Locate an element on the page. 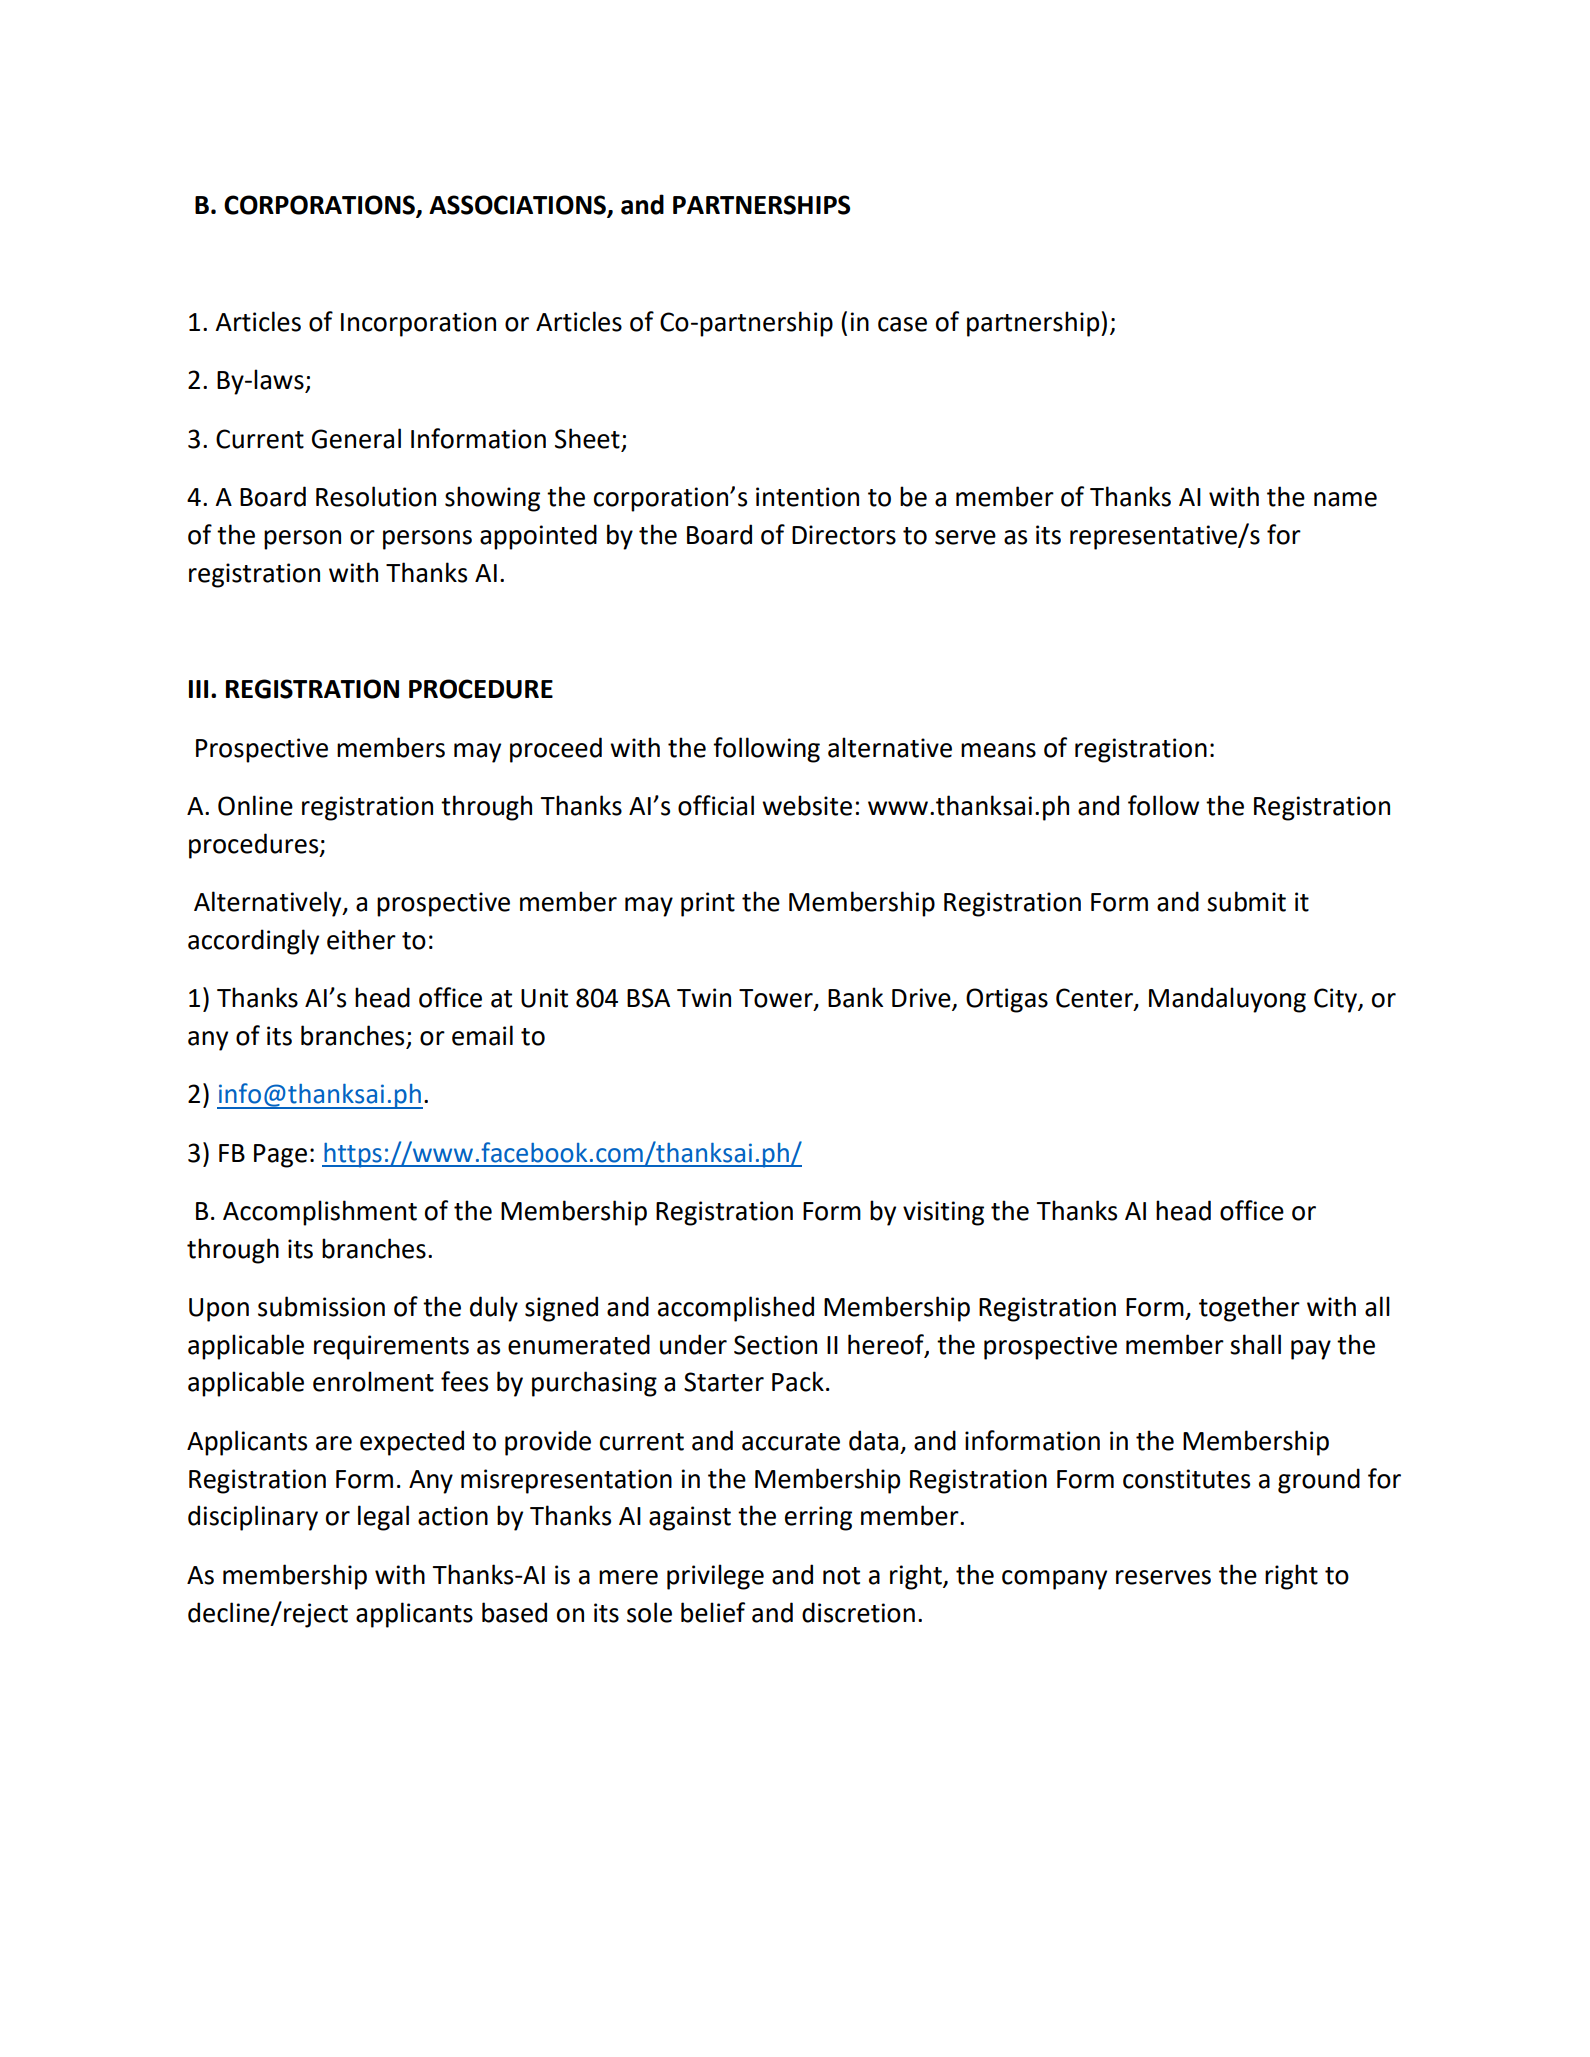 The image size is (1590, 2057). Directors is located at coordinates (844, 535).
